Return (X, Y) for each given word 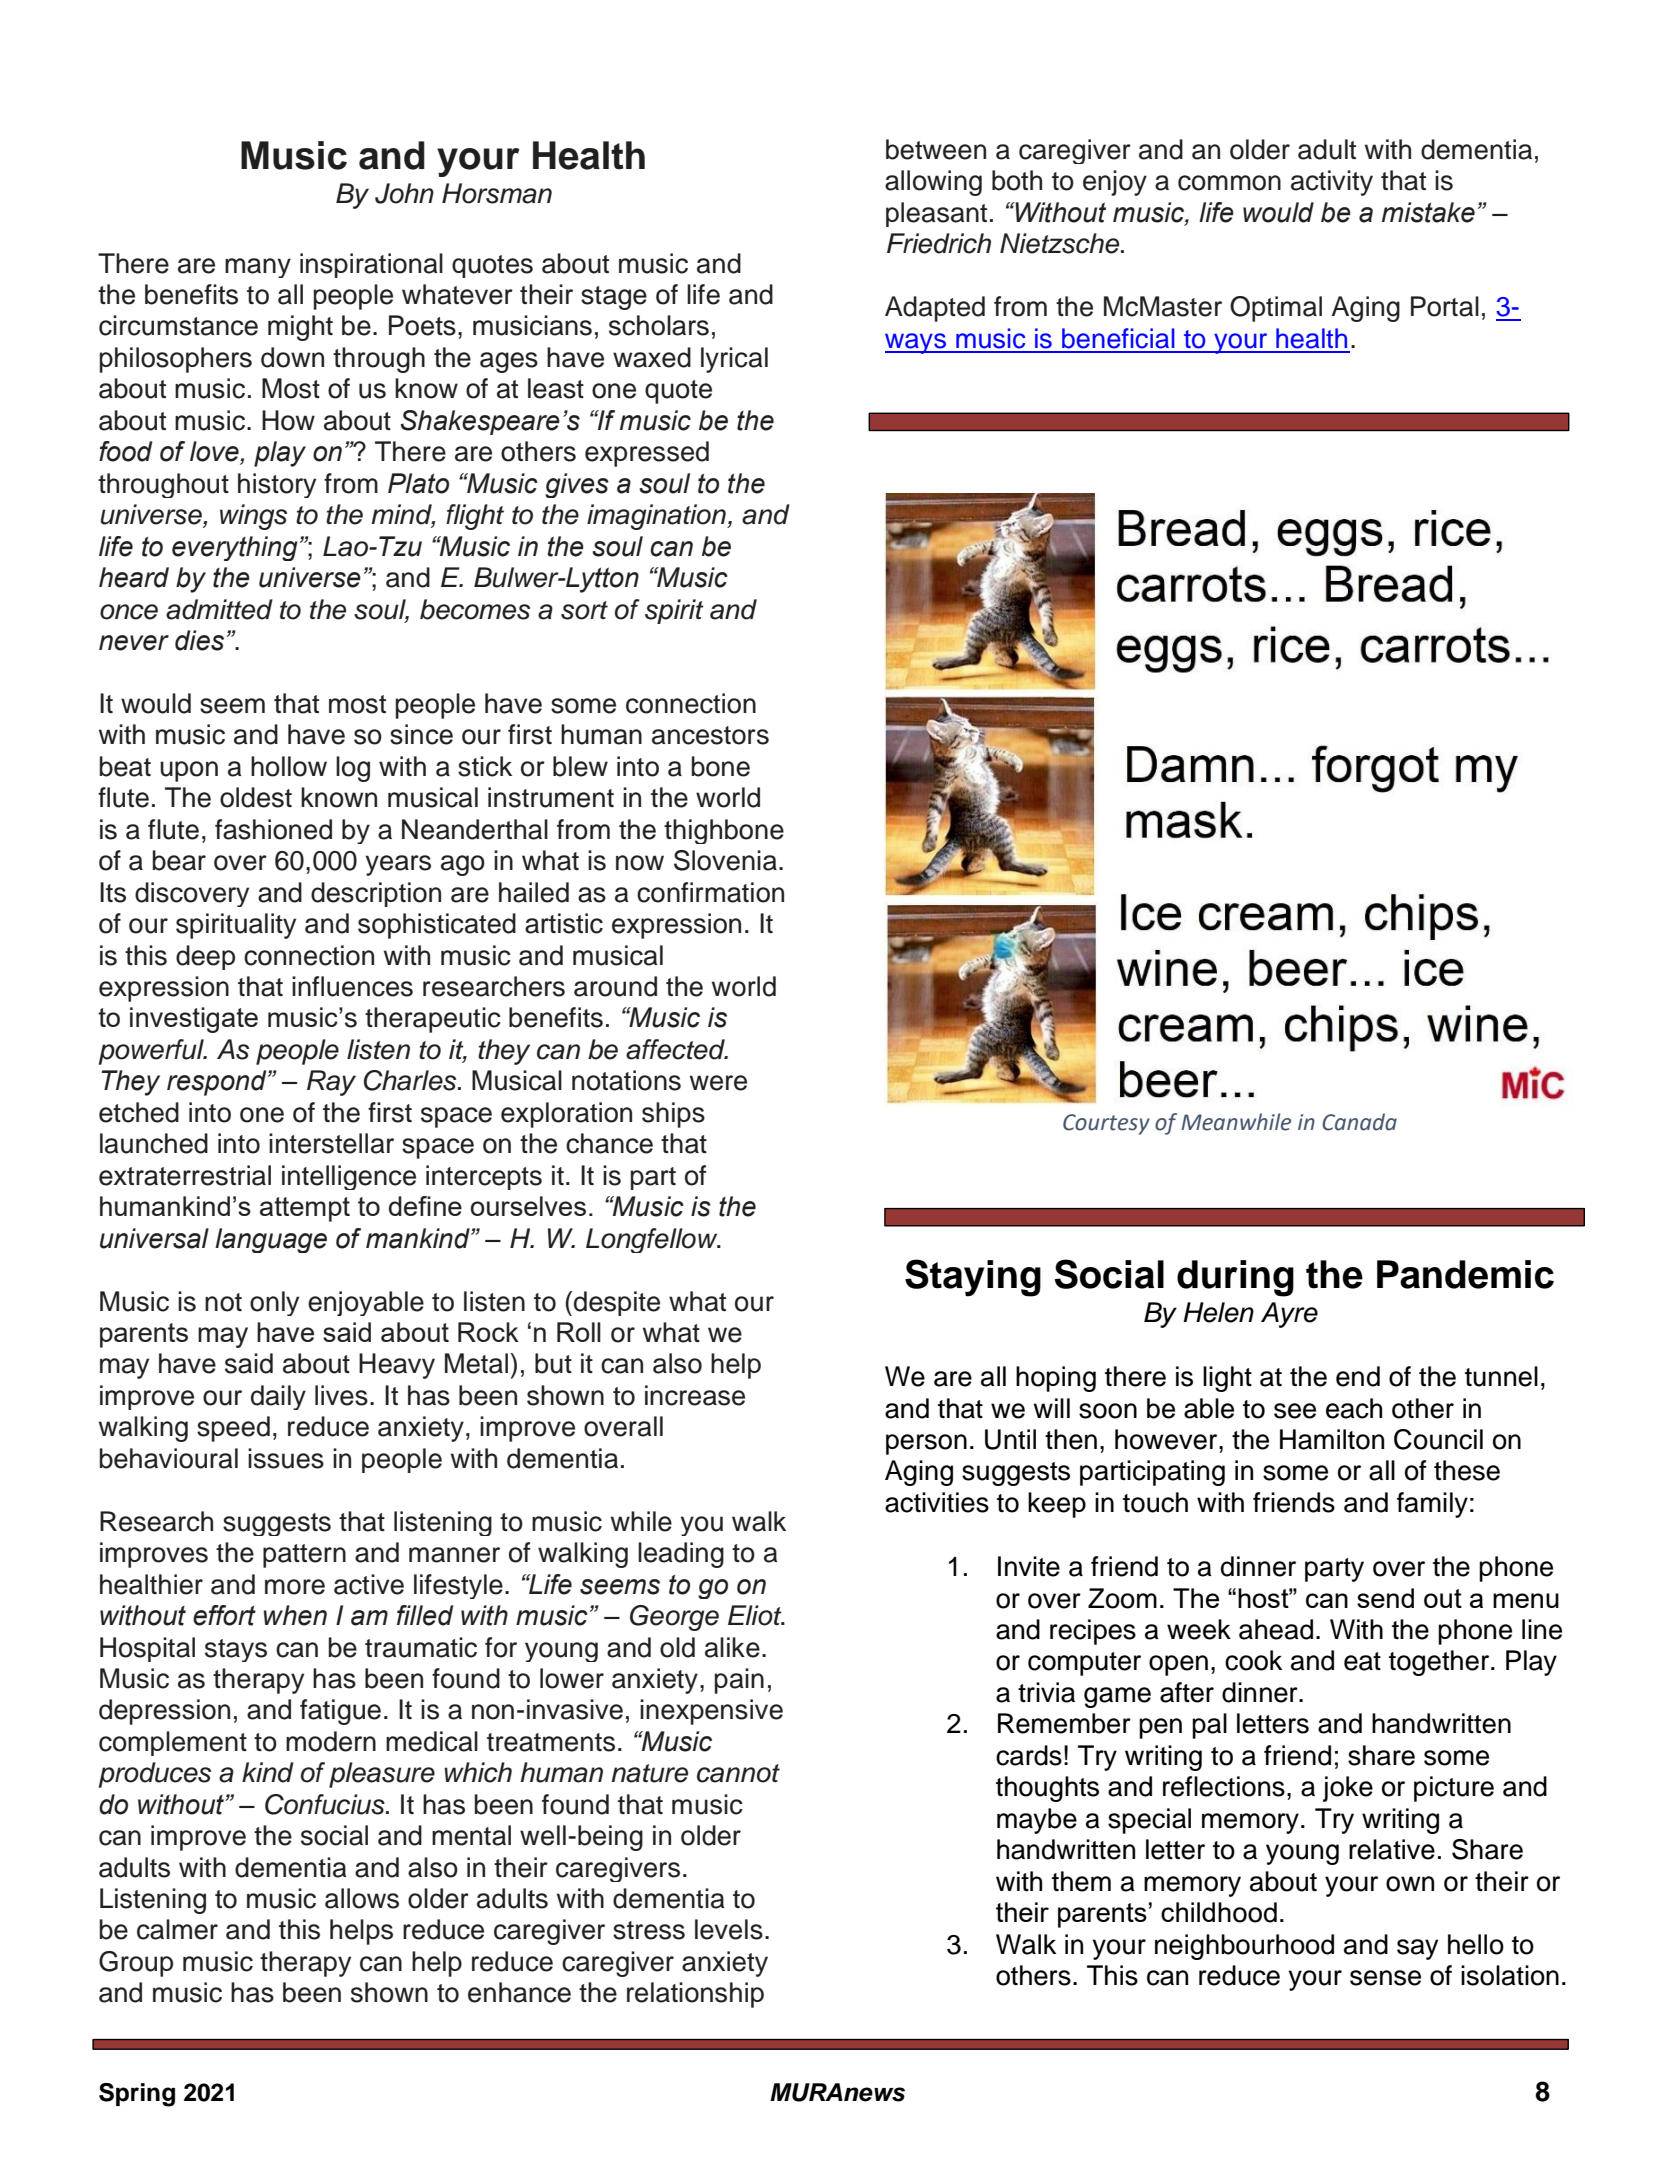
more (295, 1587)
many (258, 268)
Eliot (756, 1615)
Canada (1359, 1122)
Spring (137, 2095)
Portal (1445, 306)
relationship (695, 1995)
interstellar (331, 1143)
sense (1385, 1978)
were (718, 1083)
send (1385, 1598)
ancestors (710, 735)
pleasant (936, 214)
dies (199, 640)
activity (1332, 183)
